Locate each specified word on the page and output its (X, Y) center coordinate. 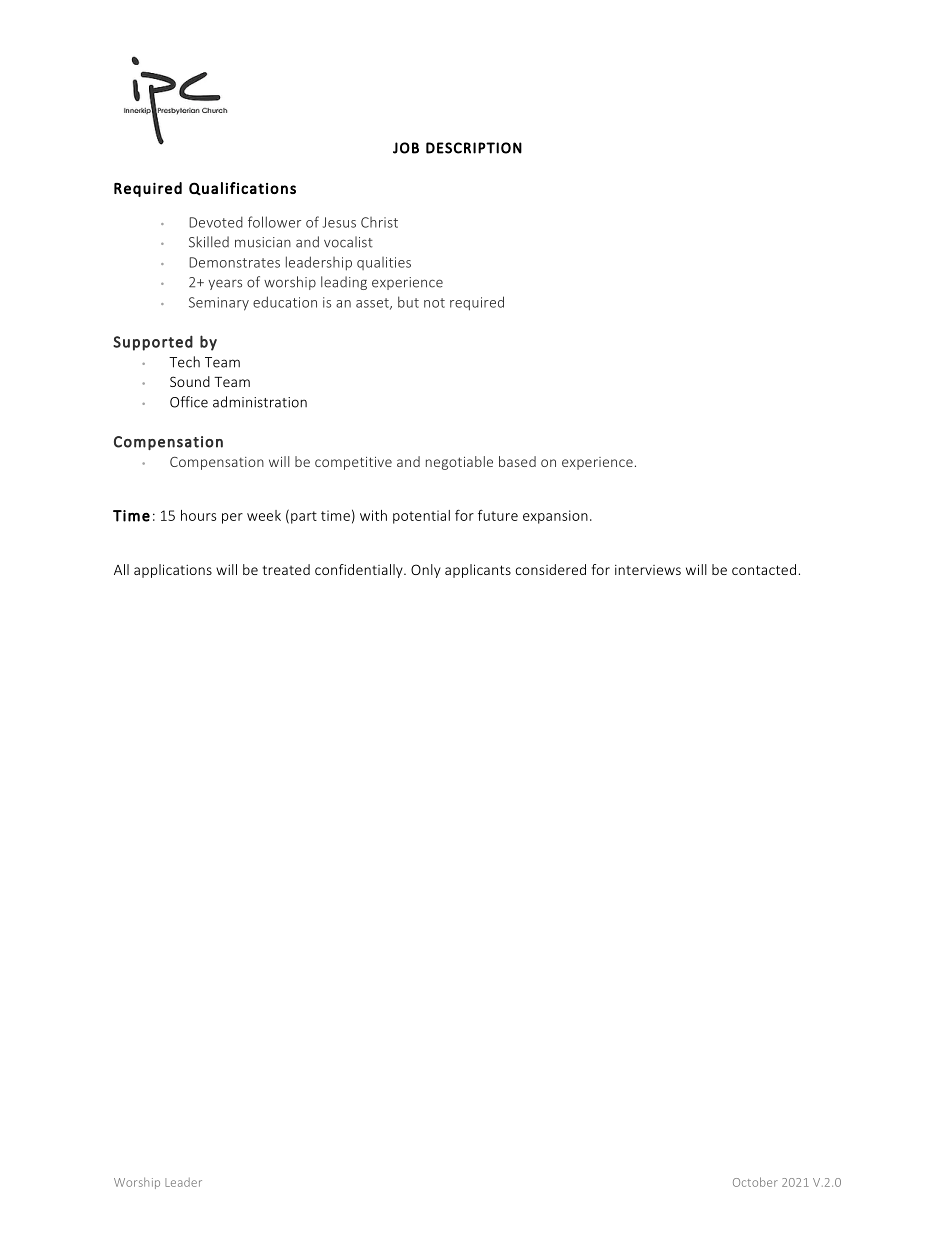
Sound (190, 381)
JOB (406, 148)
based (517, 461)
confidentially (360, 571)
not (434, 303)
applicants (478, 571)
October (755, 1182)
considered (551, 569)
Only (426, 571)
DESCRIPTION (474, 148)
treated (286, 569)
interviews (648, 570)
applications (173, 571)
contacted (764, 569)
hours (198, 515)
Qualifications (242, 189)
